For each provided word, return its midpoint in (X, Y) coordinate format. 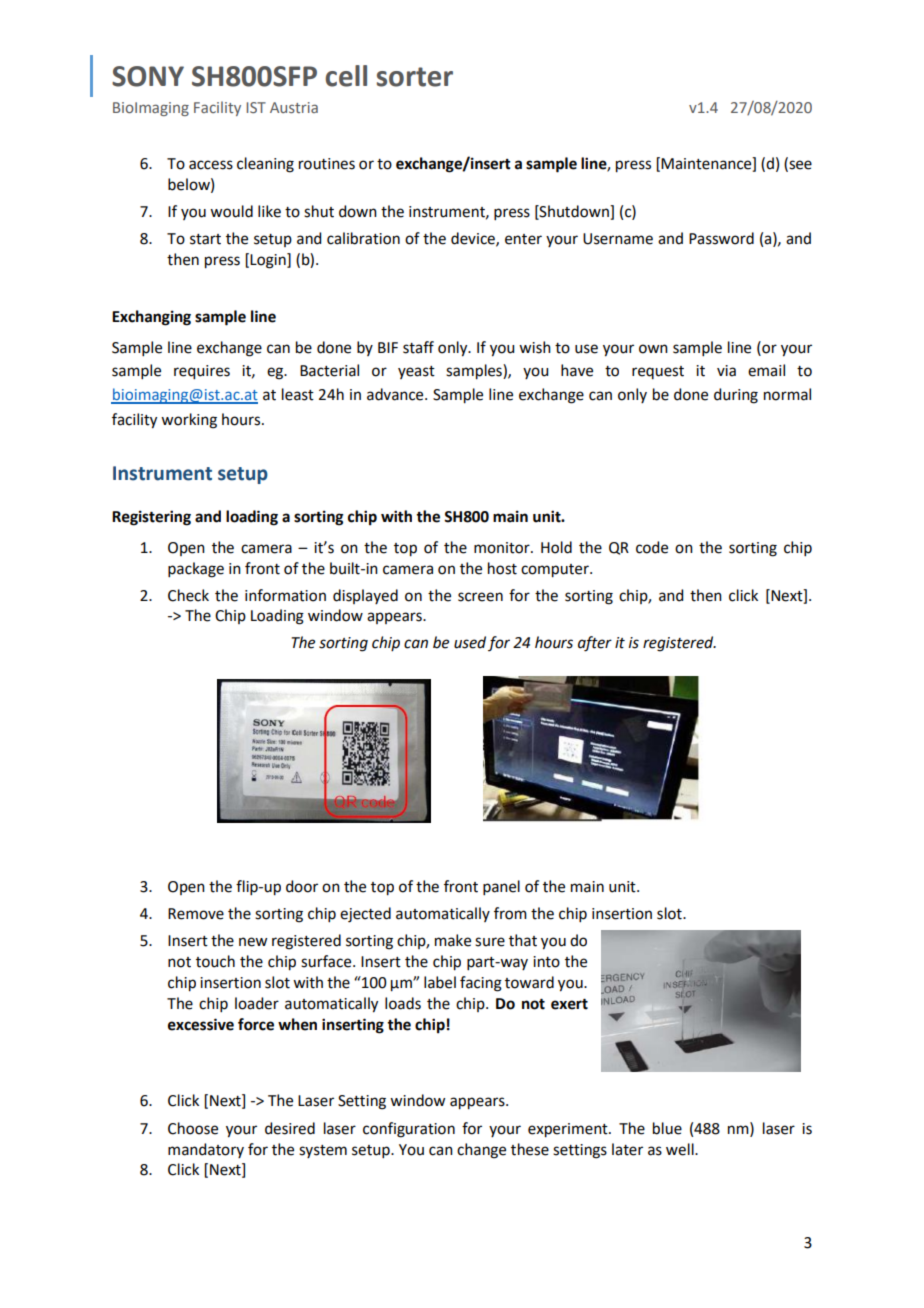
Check (188, 595)
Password (721, 238)
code (652, 547)
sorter (415, 77)
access (211, 165)
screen (480, 597)
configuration (409, 1130)
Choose (193, 1128)
